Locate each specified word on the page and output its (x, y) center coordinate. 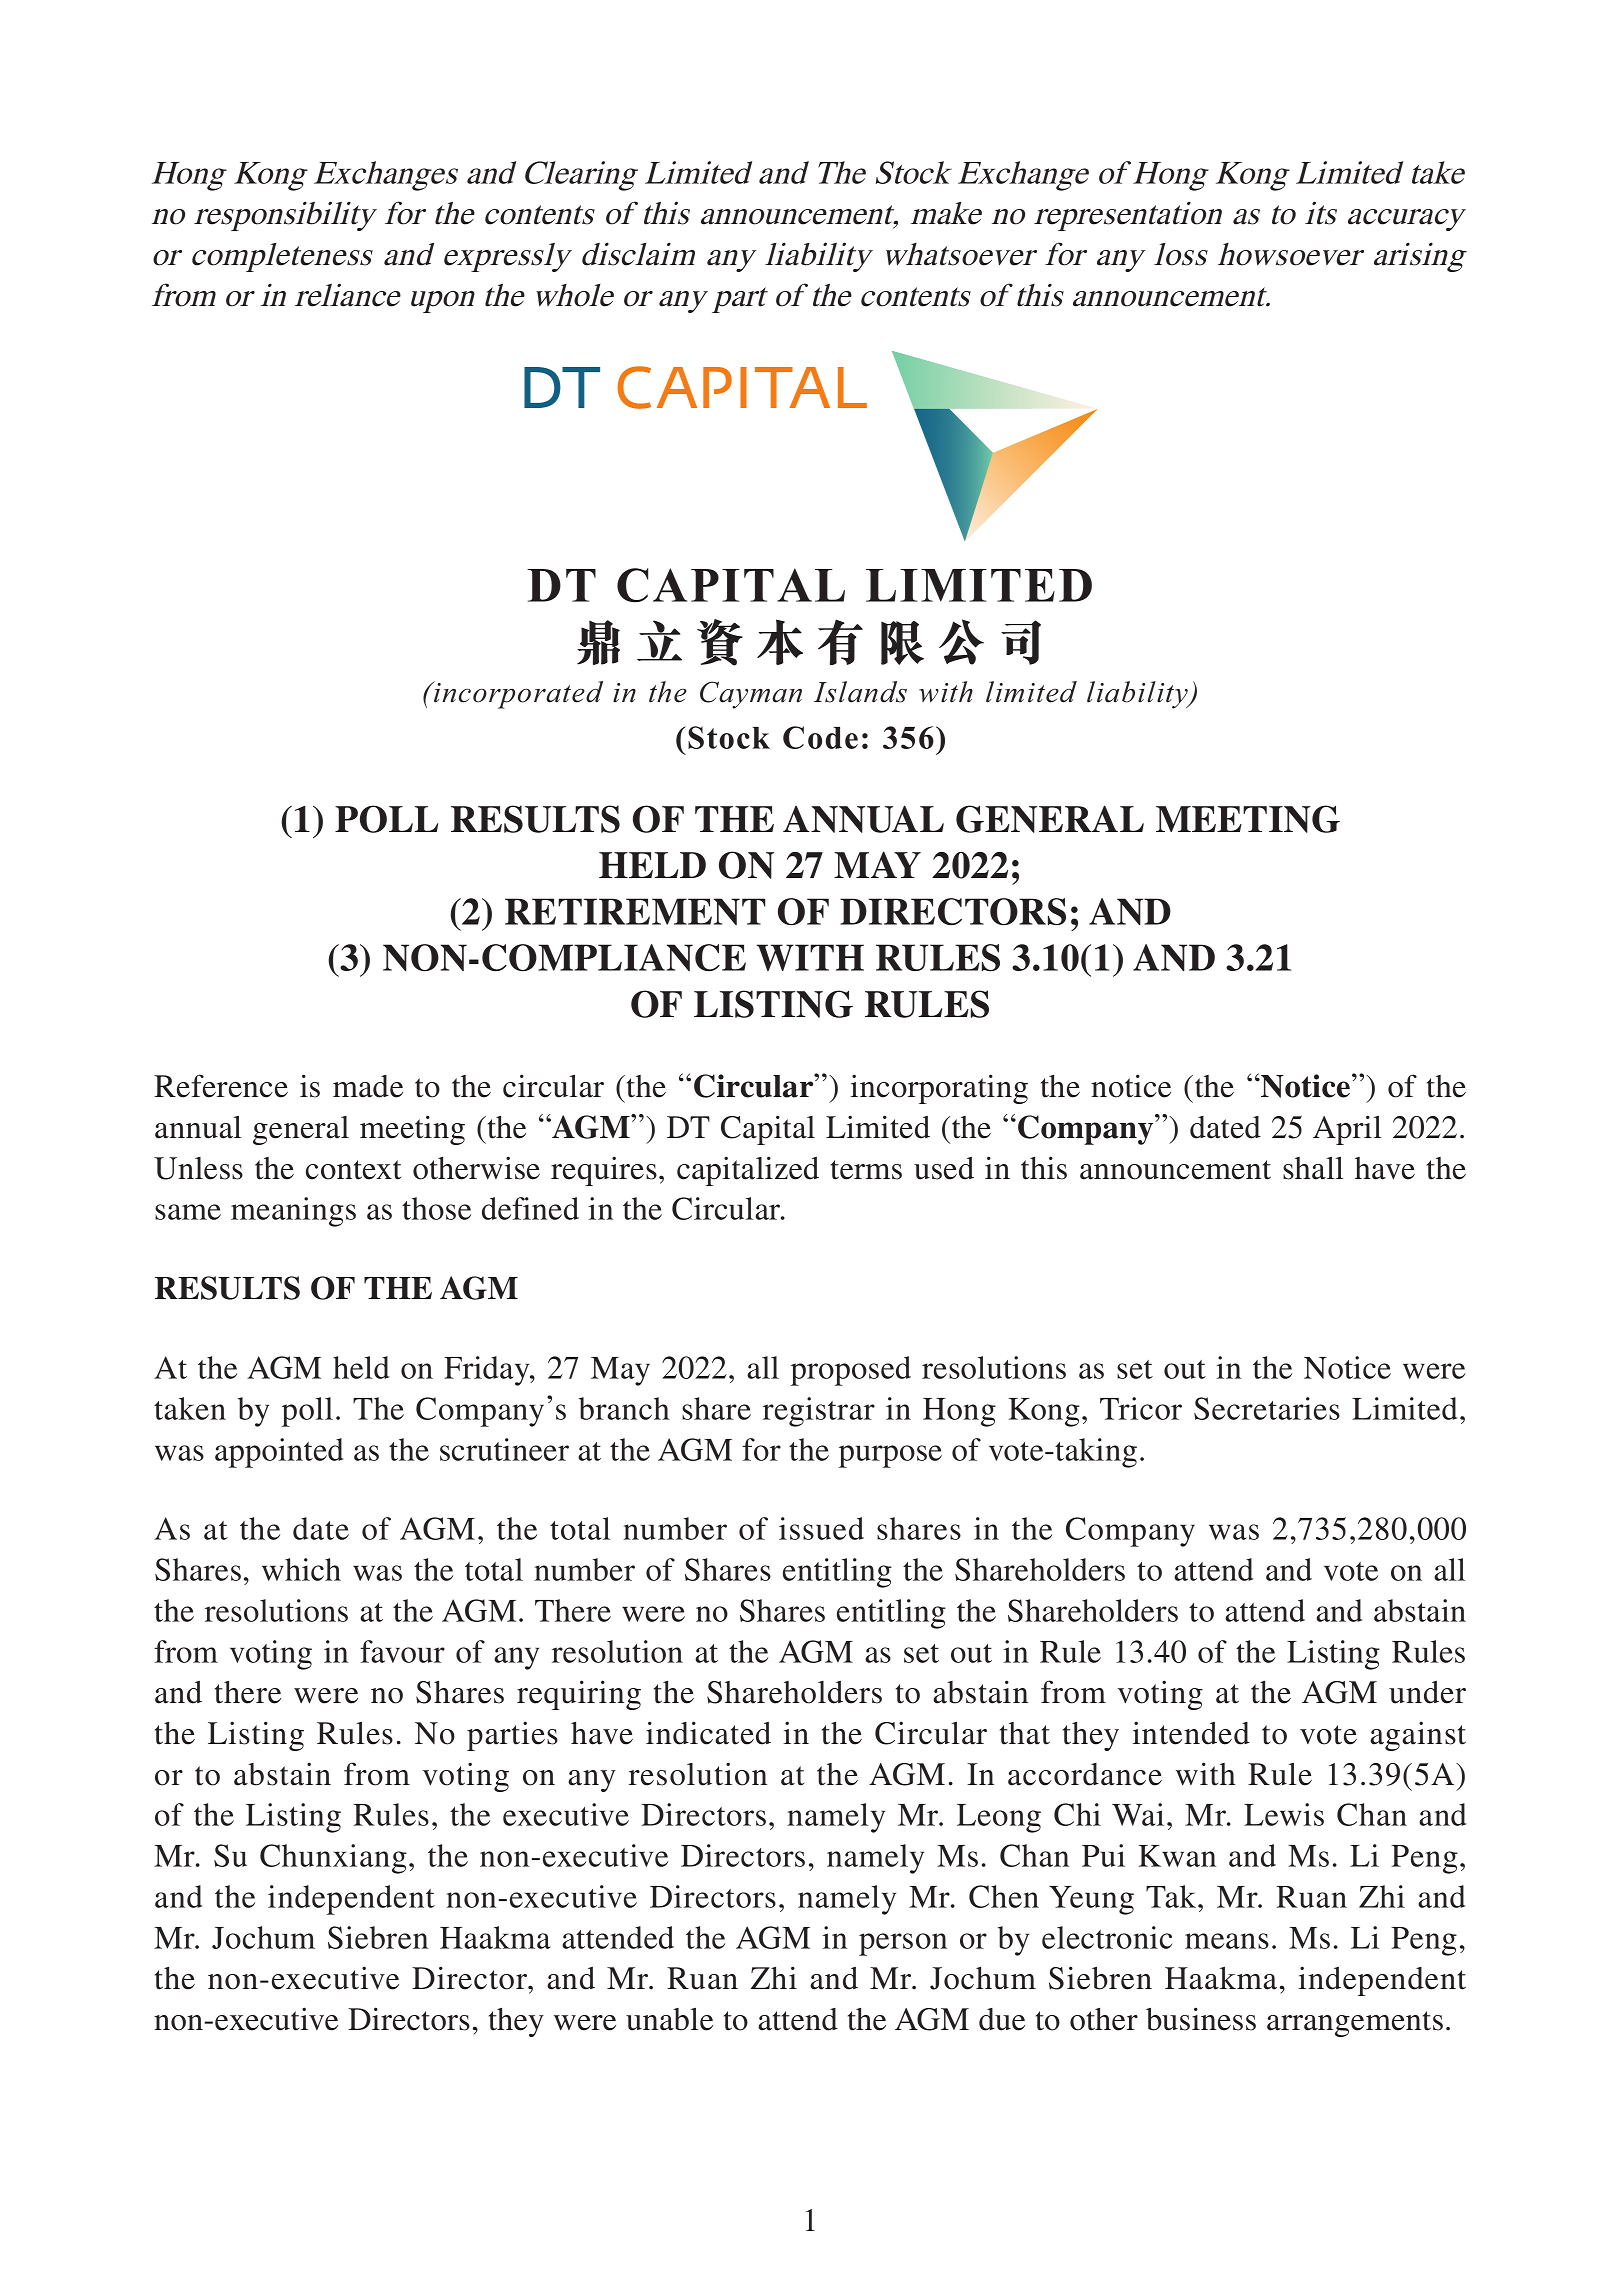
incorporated (517, 695)
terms (866, 1170)
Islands (860, 692)
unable (669, 2019)
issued (821, 1528)
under (1427, 1692)
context (353, 1170)
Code (820, 737)
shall (1313, 1168)
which (301, 1569)
